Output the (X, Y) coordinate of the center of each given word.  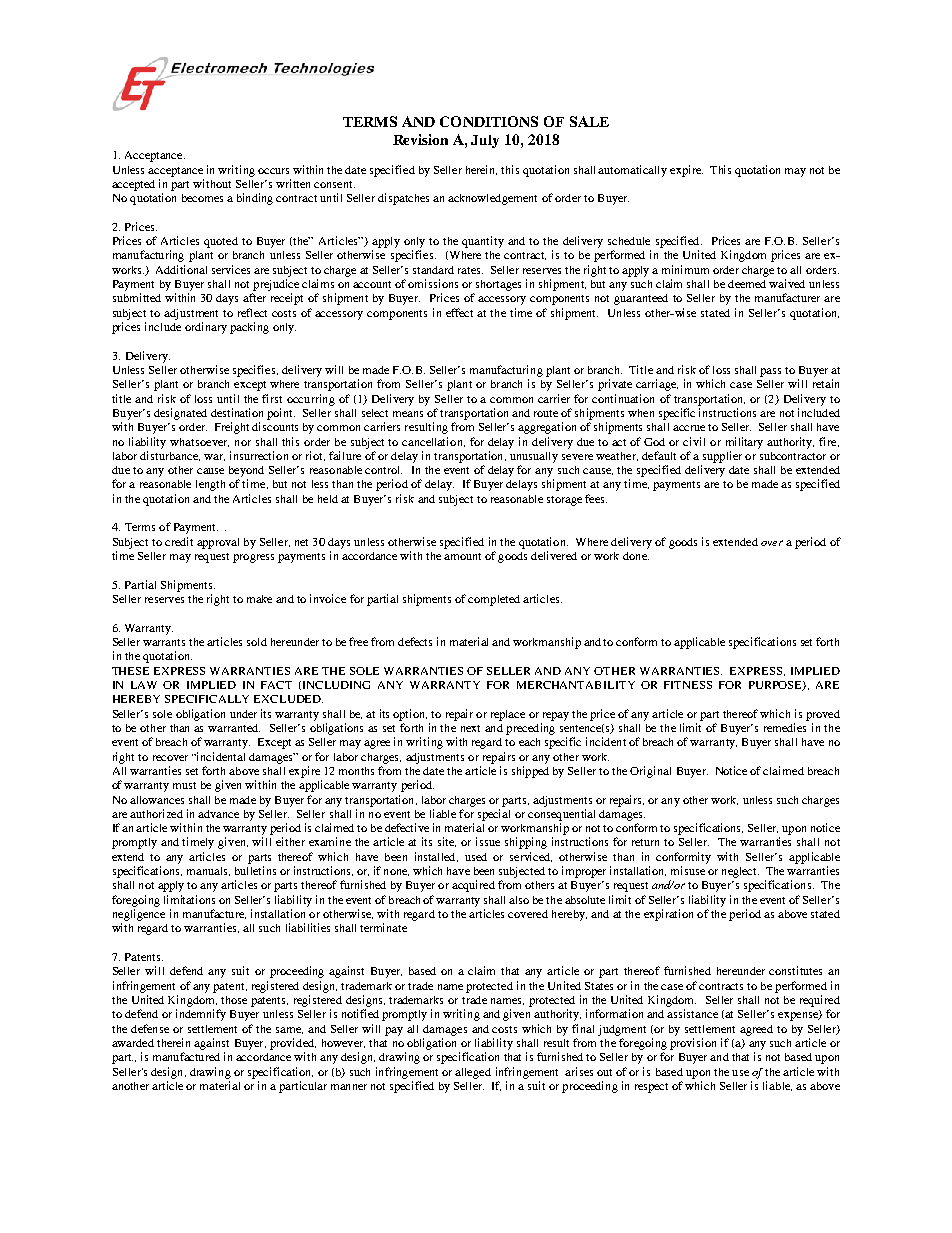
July (485, 141)
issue (488, 841)
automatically (632, 171)
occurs (273, 171)
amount (462, 556)
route (546, 413)
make (259, 599)
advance (218, 814)
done (636, 556)
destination (237, 412)
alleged (473, 1073)
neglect (740, 872)
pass (770, 372)
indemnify (201, 1015)
